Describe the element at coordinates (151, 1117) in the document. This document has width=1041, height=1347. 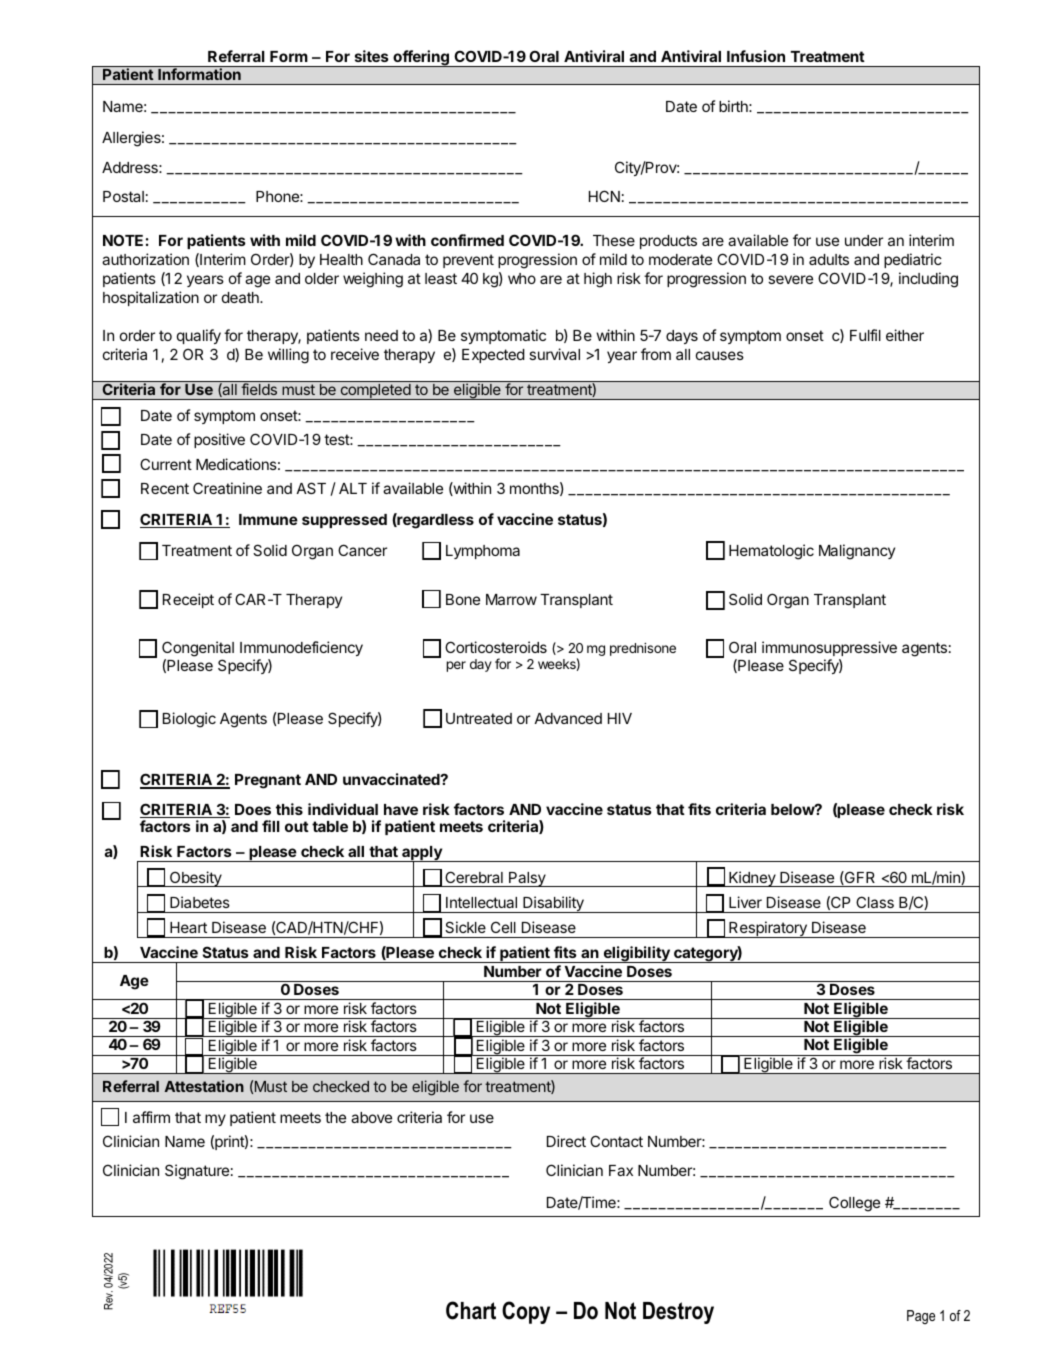
I see `affirm` at that location.
